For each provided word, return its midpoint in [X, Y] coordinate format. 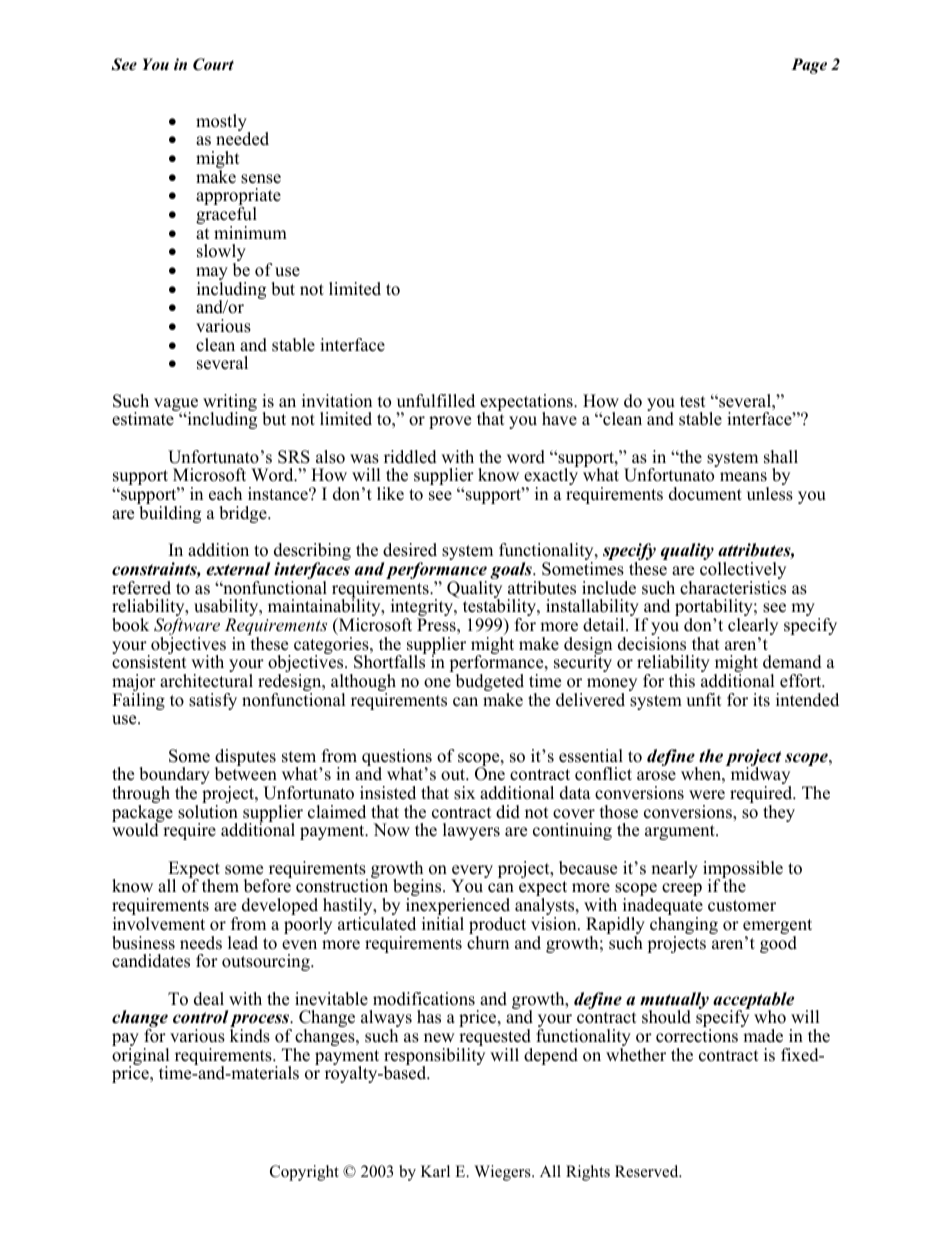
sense [261, 179]
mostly [222, 124]
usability [227, 609]
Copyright [304, 1173]
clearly [753, 628]
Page [809, 66]
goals [512, 570]
